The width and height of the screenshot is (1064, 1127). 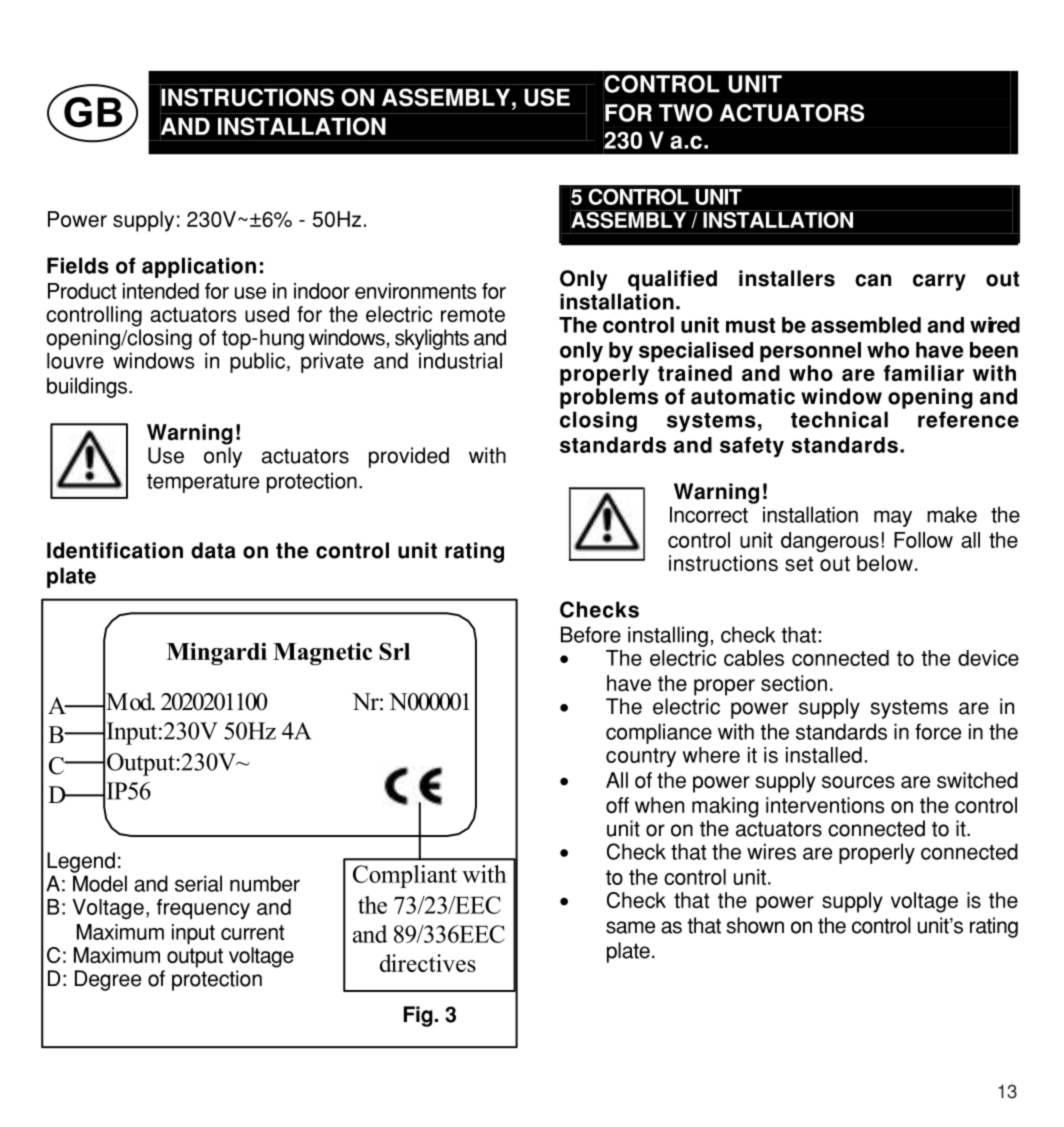 What do you see at coordinates (858, 782) in the screenshot?
I see `sources` at bounding box center [858, 782].
